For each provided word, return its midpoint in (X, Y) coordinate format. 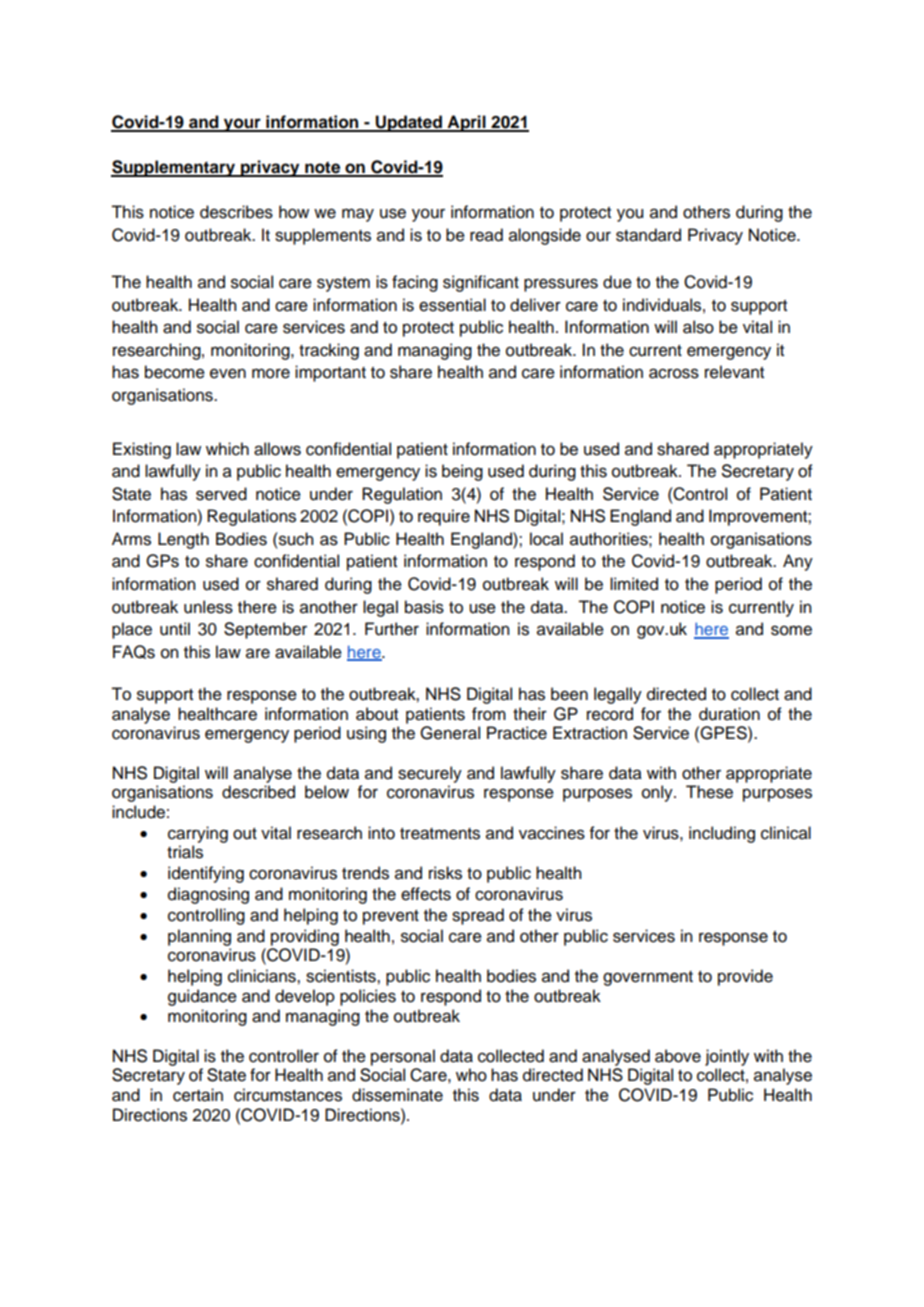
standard (648, 235)
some (791, 630)
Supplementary (174, 168)
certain (198, 1095)
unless (208, 607)
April (466, 123)
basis (424, 607)
